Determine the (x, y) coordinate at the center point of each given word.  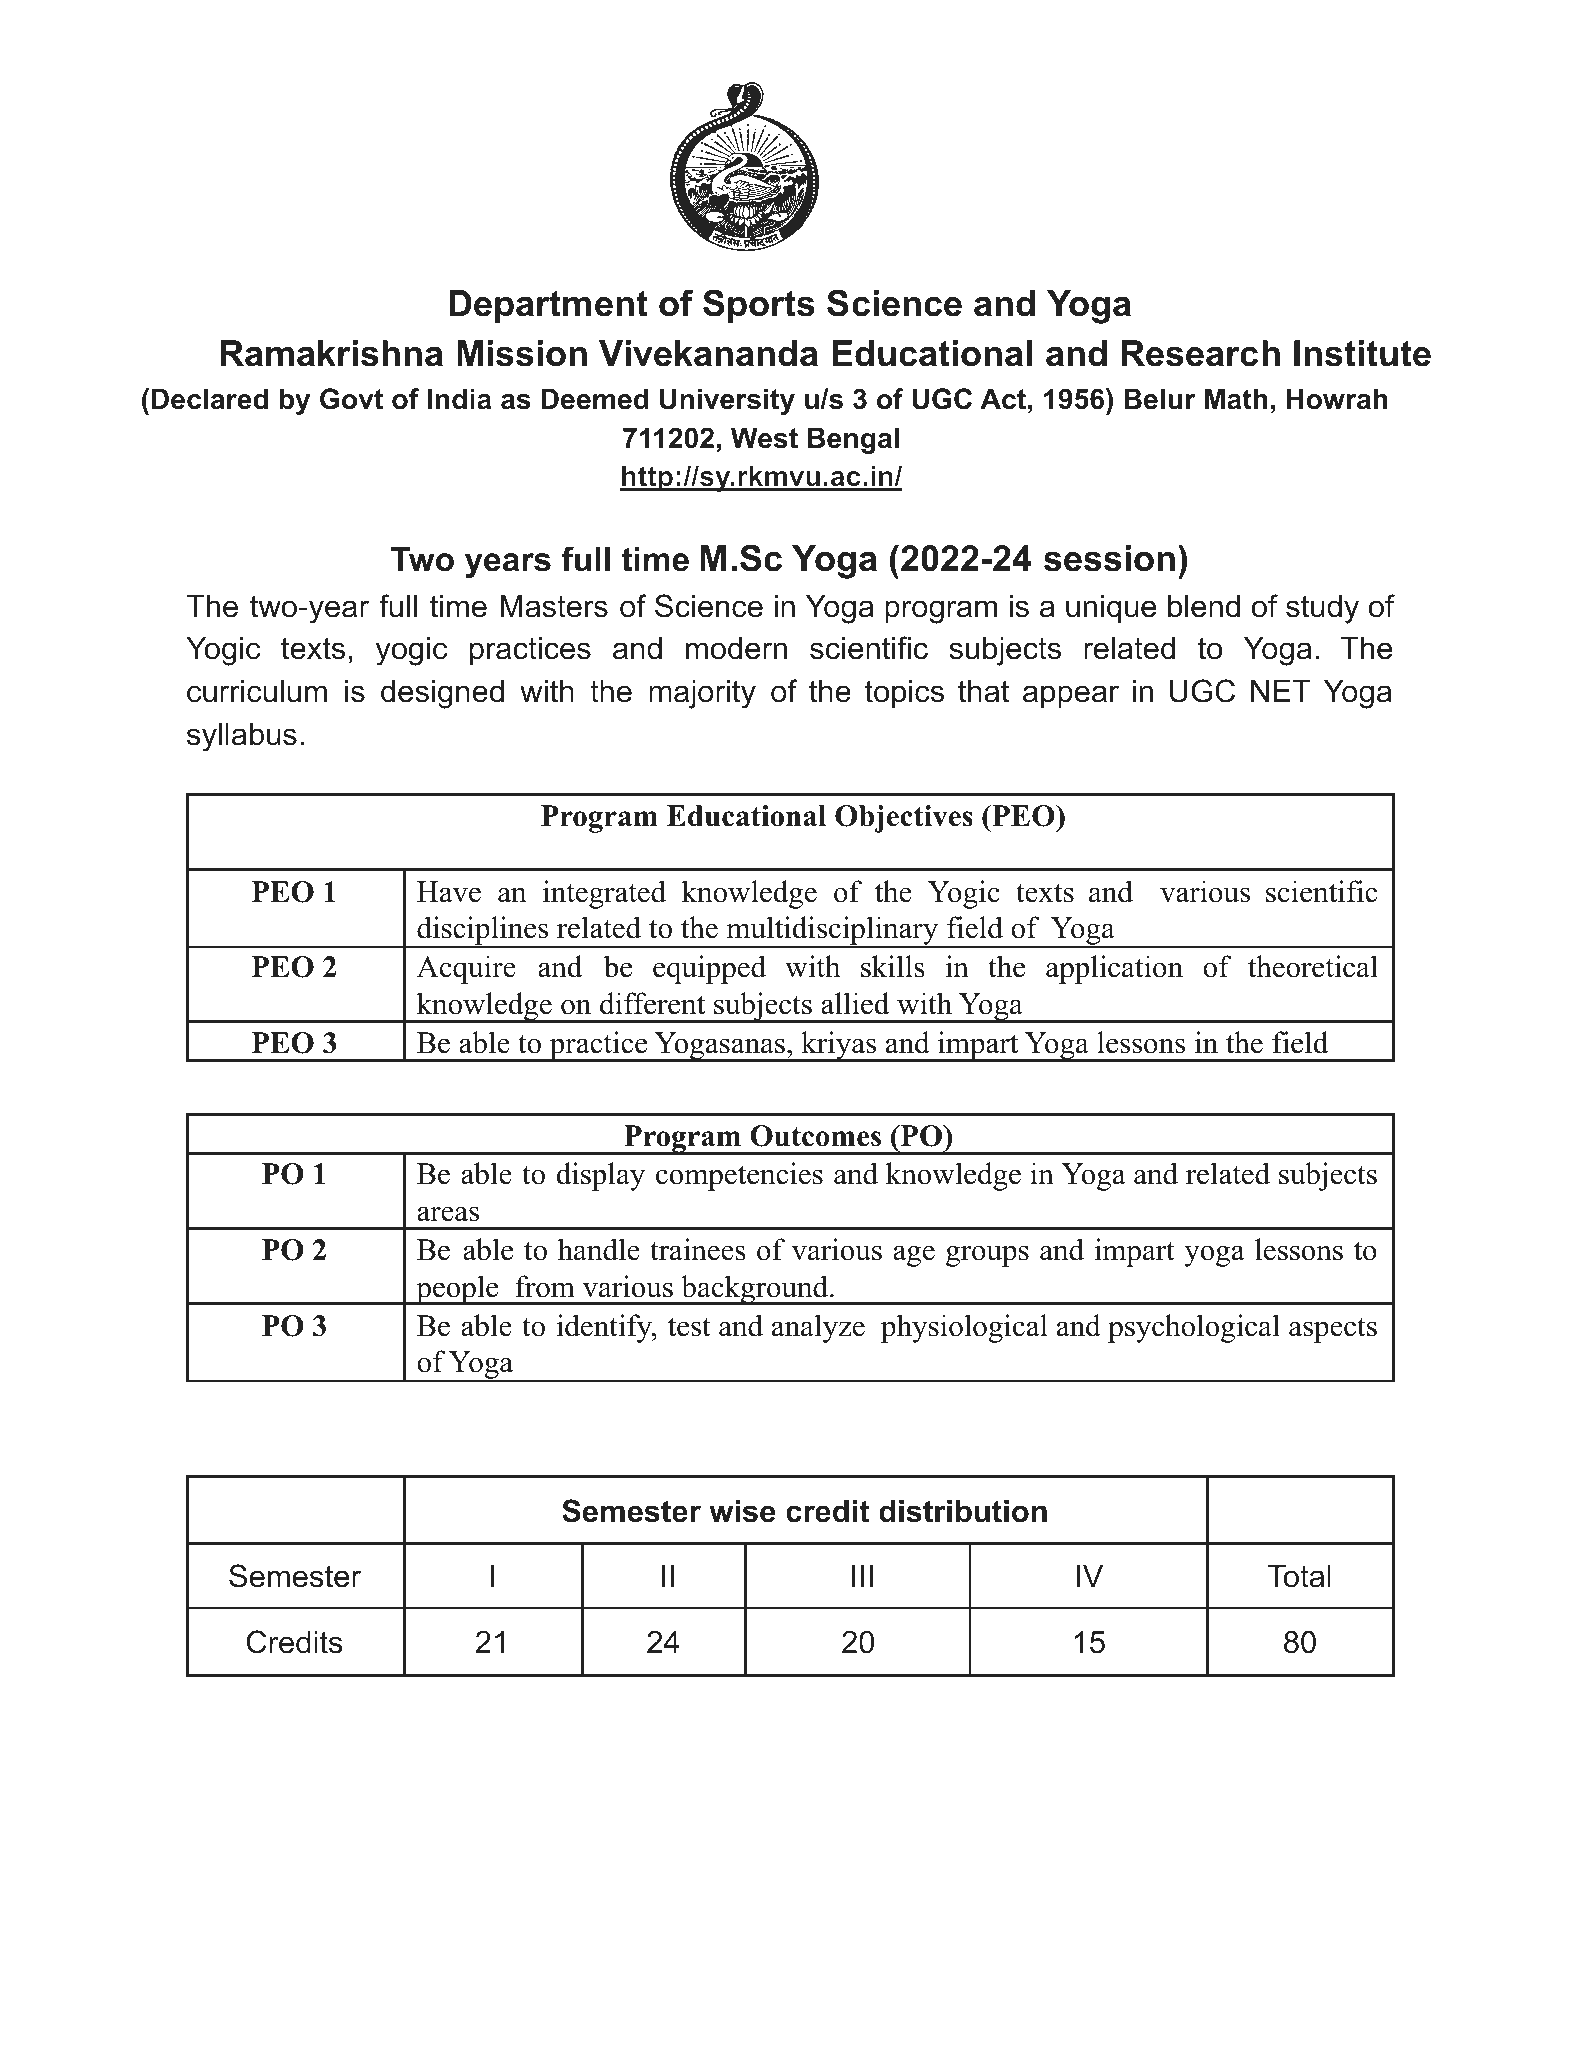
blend (1204, 606)
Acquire (466, 969)
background (754, 1290)
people (457, 1290)
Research (1200, 353)
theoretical (1313, 966)
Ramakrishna (331, 353)
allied (855, 1003)
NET (1281, 691)
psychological (1194, 1328)
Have (449, 892)
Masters (554, 606)
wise (742, 1511)
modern (736, 648)
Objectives (904, 819)
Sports (759, 306)
